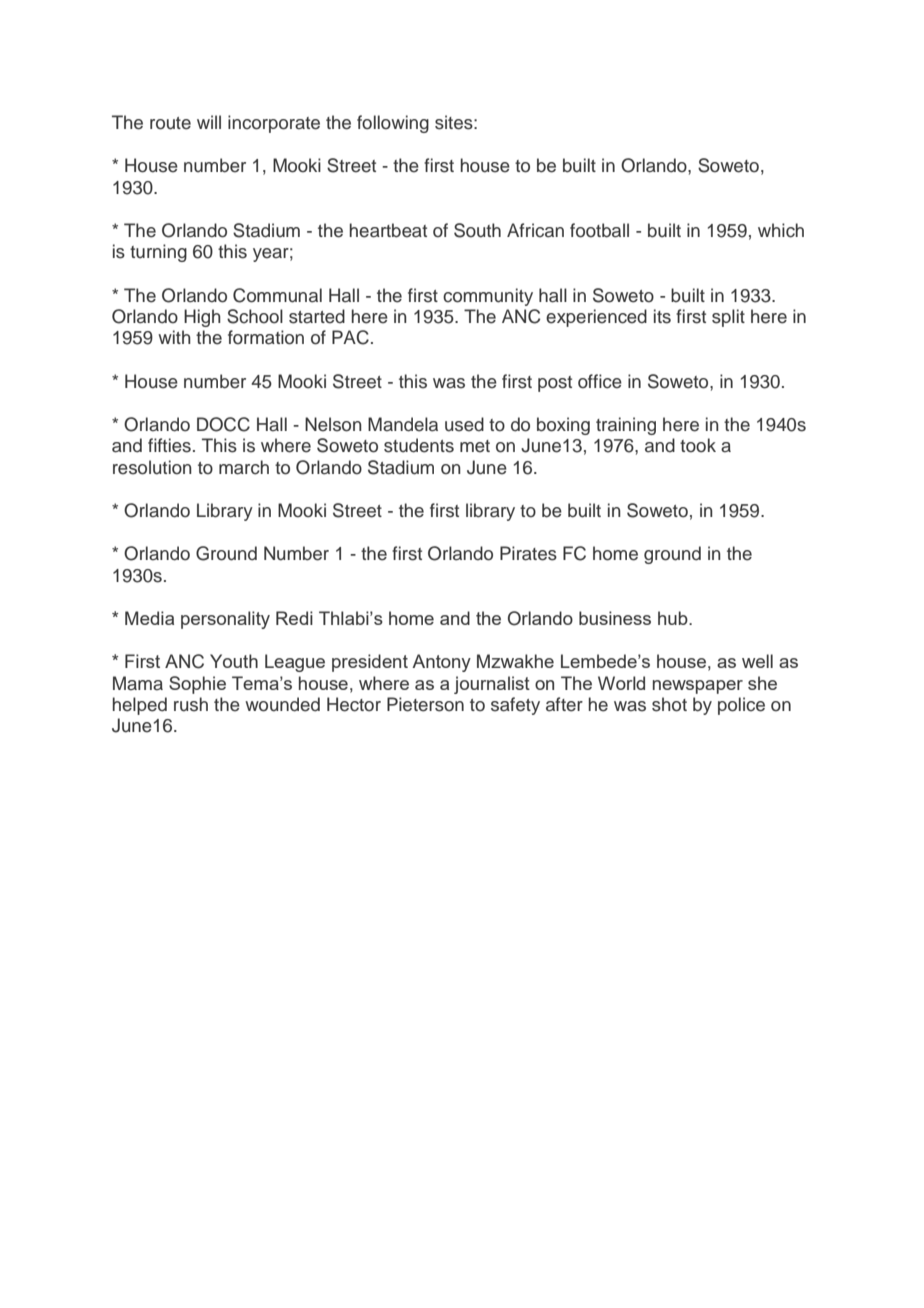 Image resolution: width=924 pixels, height=1308 pixels. Describe the element at coordinates (492, 685) in the image. I see `journalist` at that location.
